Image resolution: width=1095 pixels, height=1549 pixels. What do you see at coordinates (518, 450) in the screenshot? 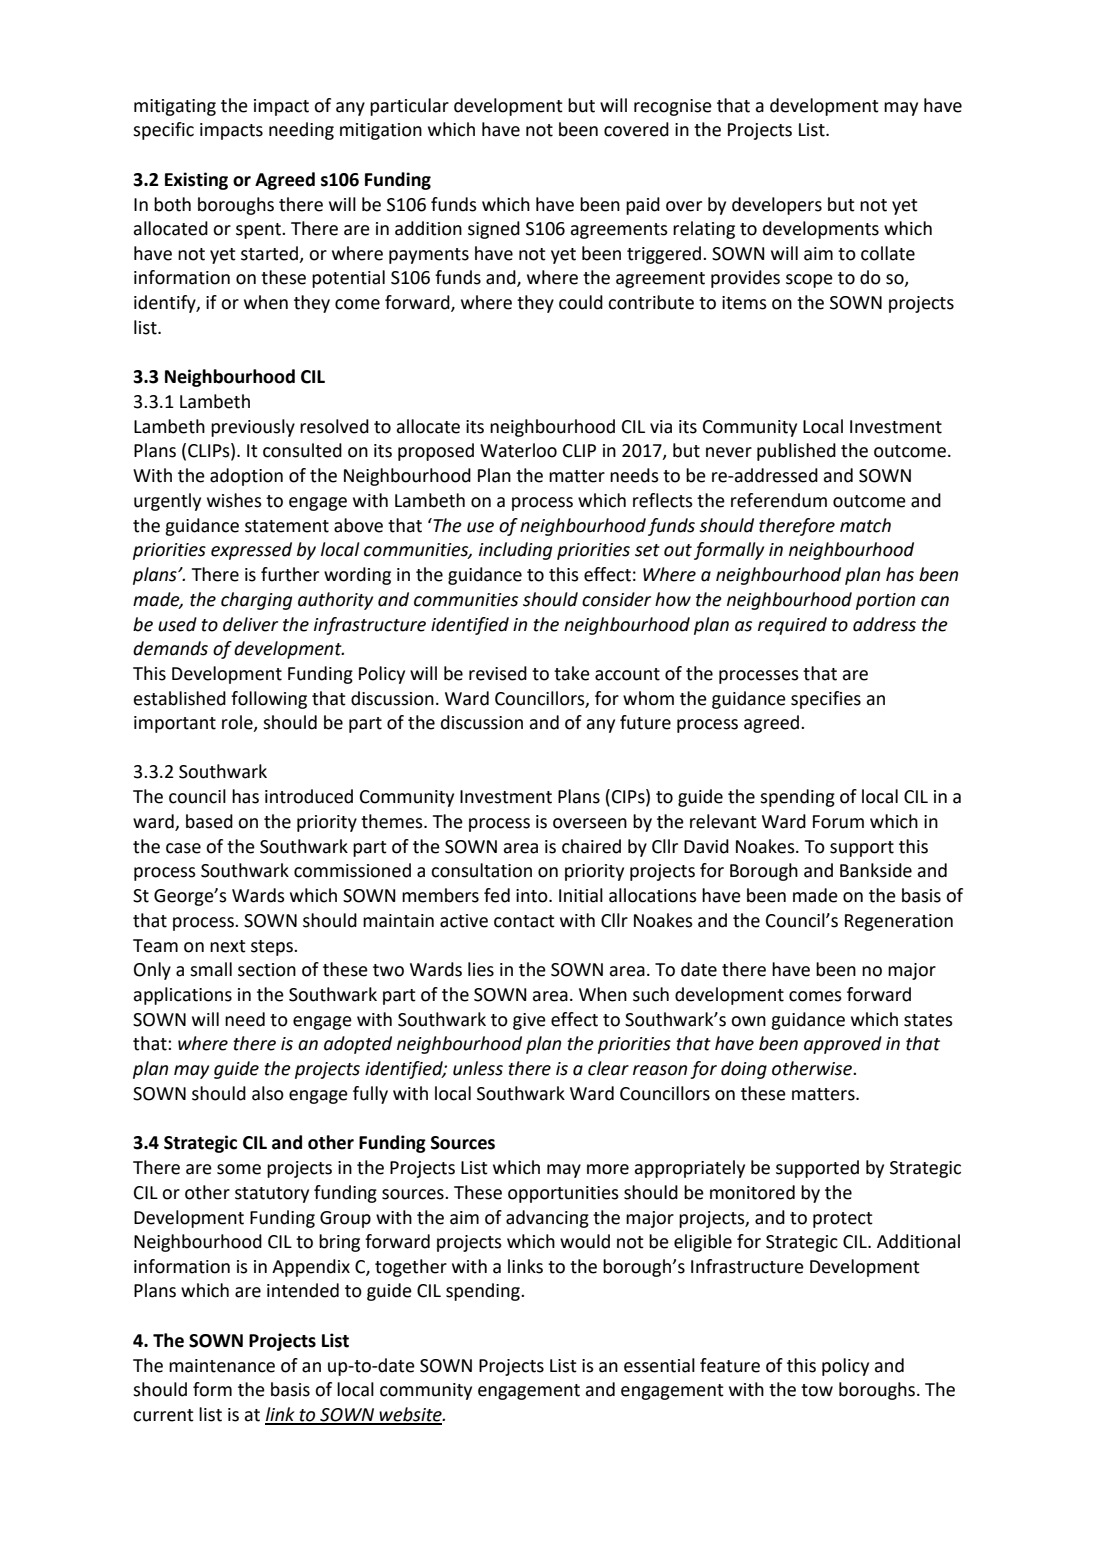
I see `Waterloo` at bounding box center [518, 450].
